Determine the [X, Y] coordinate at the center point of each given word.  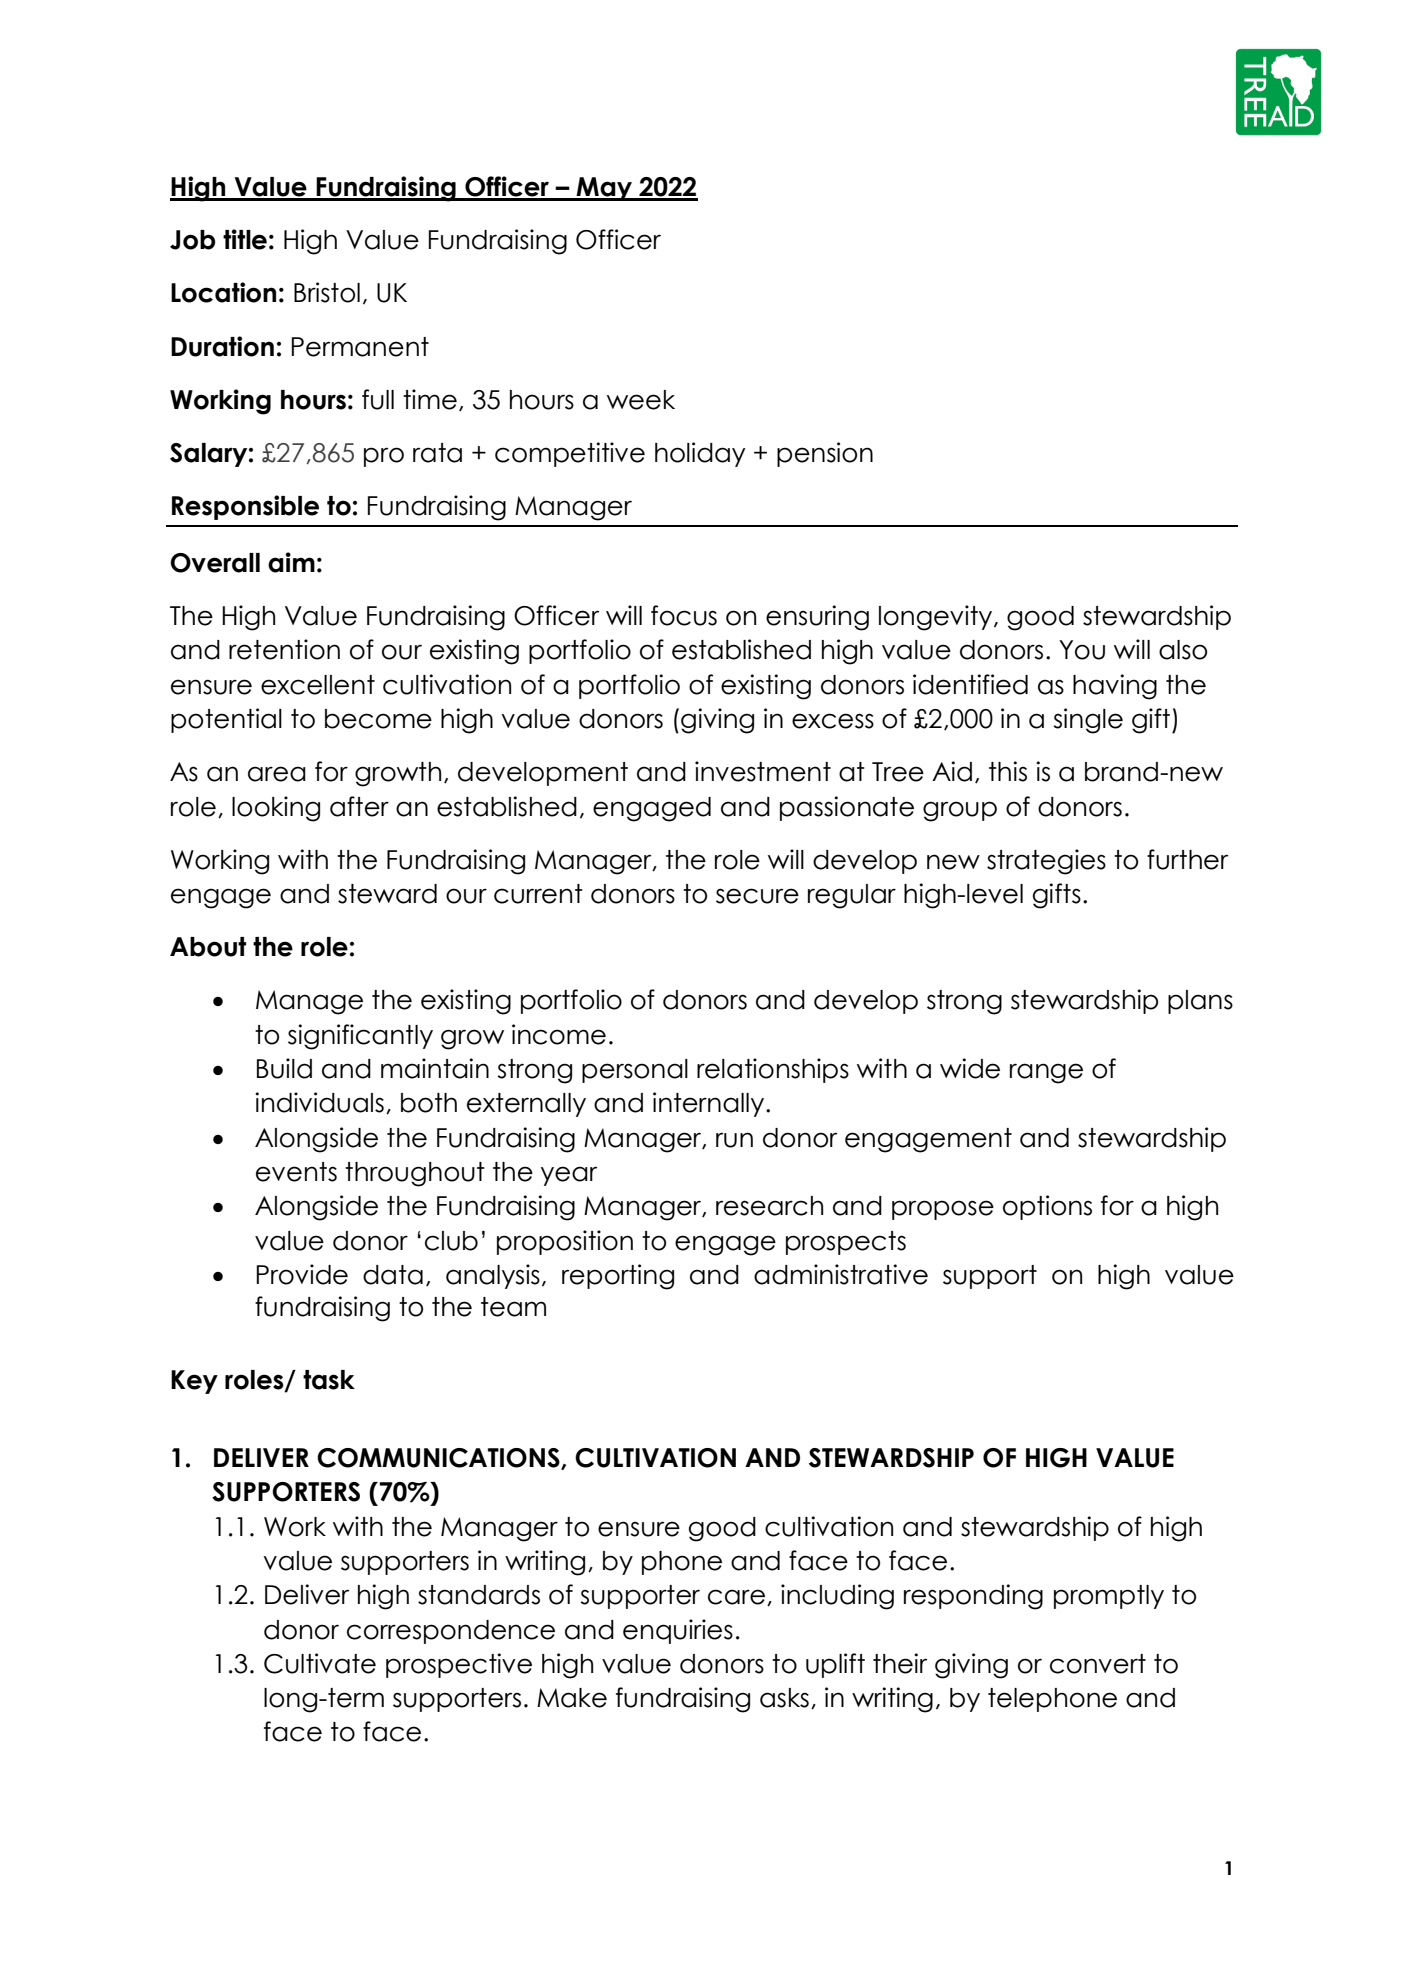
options [1047, 1207]
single [1088, 721]
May [604, 189]
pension [825, 454]
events [296, 1172]
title [245, 239]
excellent [318, 685]
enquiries [678, 1631]
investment [763, 771]
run [734, 1140]
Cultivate [320, 1663]
